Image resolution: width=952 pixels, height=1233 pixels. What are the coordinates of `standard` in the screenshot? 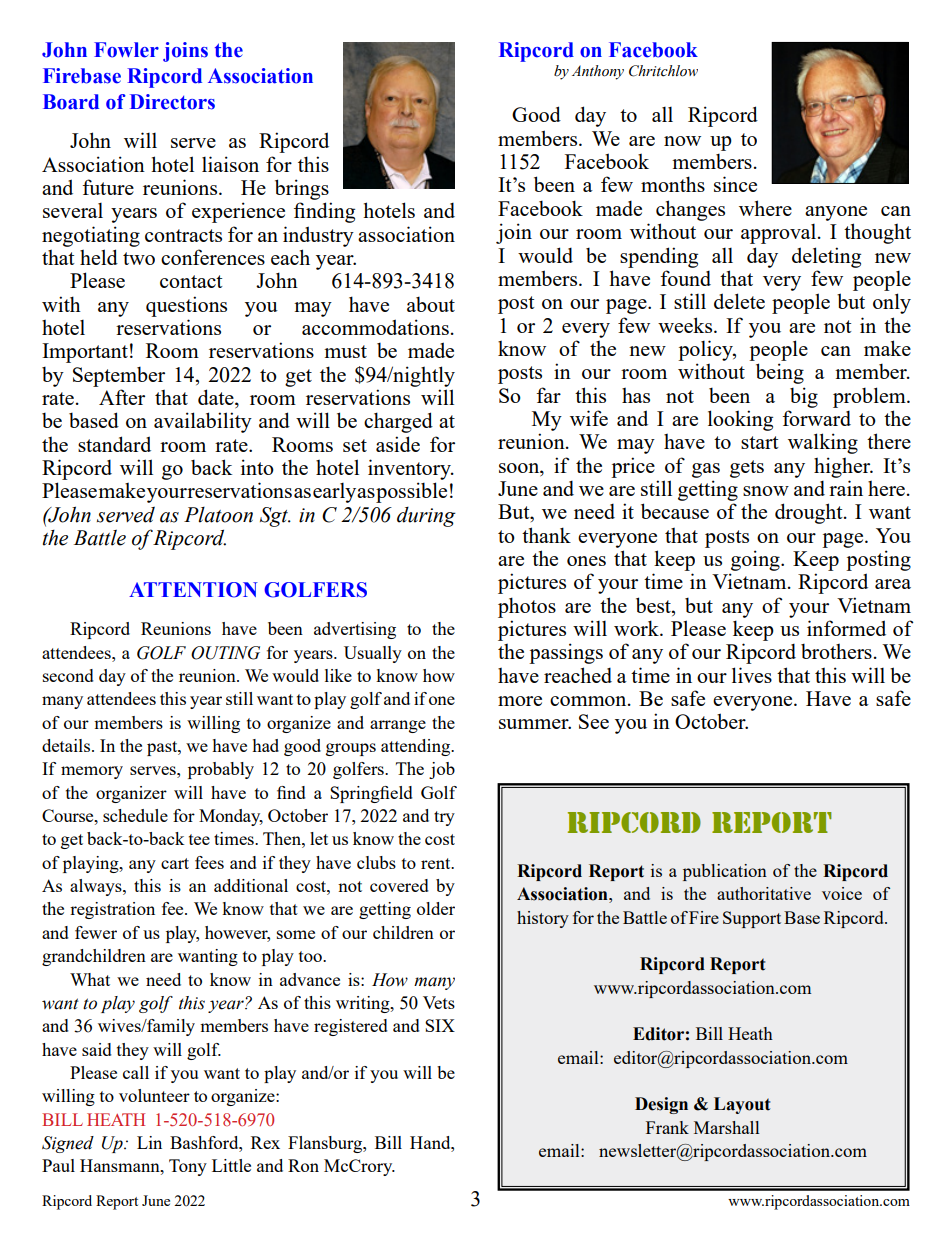 It's located at (114, 444).
